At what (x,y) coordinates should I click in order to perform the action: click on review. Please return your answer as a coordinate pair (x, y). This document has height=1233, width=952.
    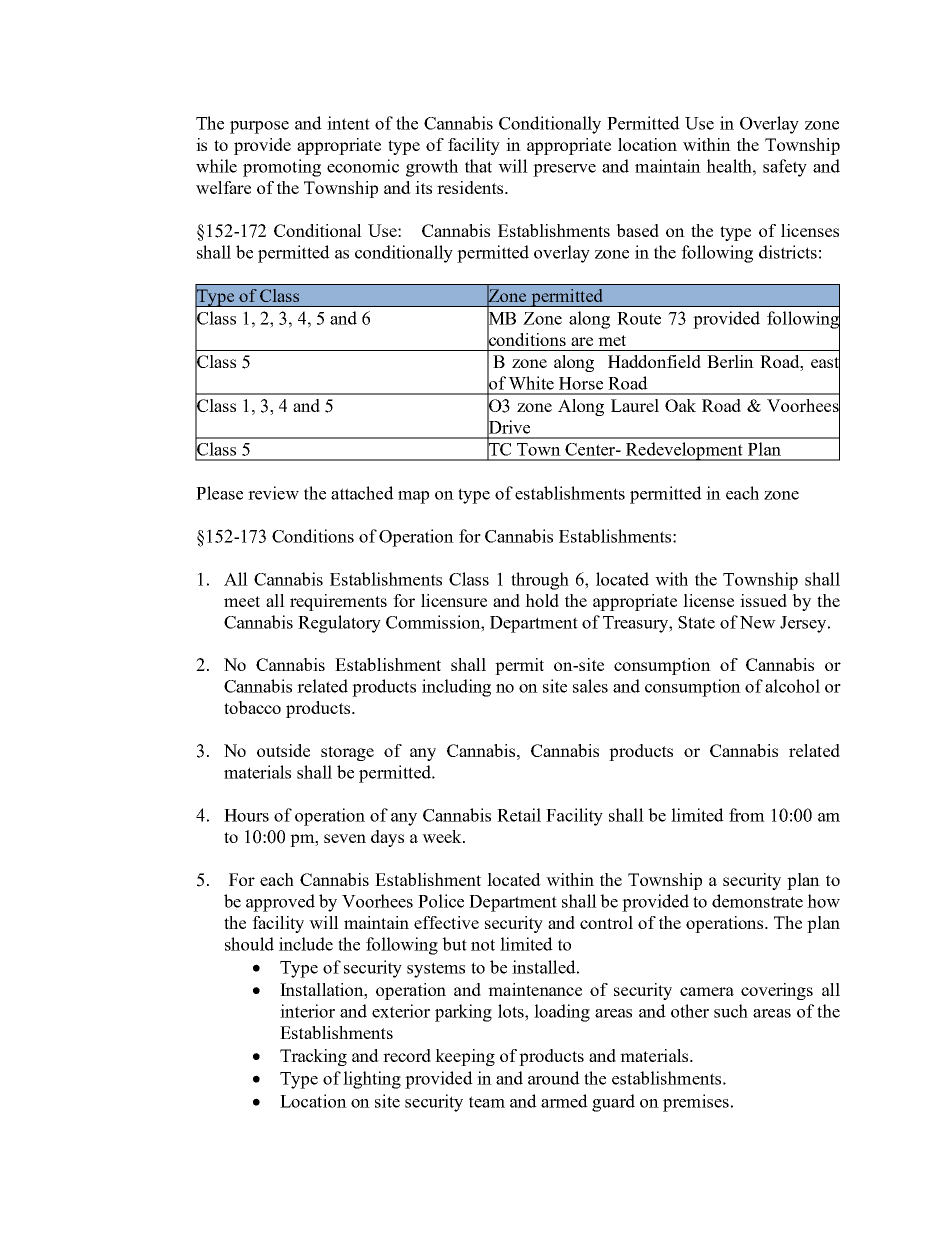
    Looking at the image, I should click on (273, 493).
